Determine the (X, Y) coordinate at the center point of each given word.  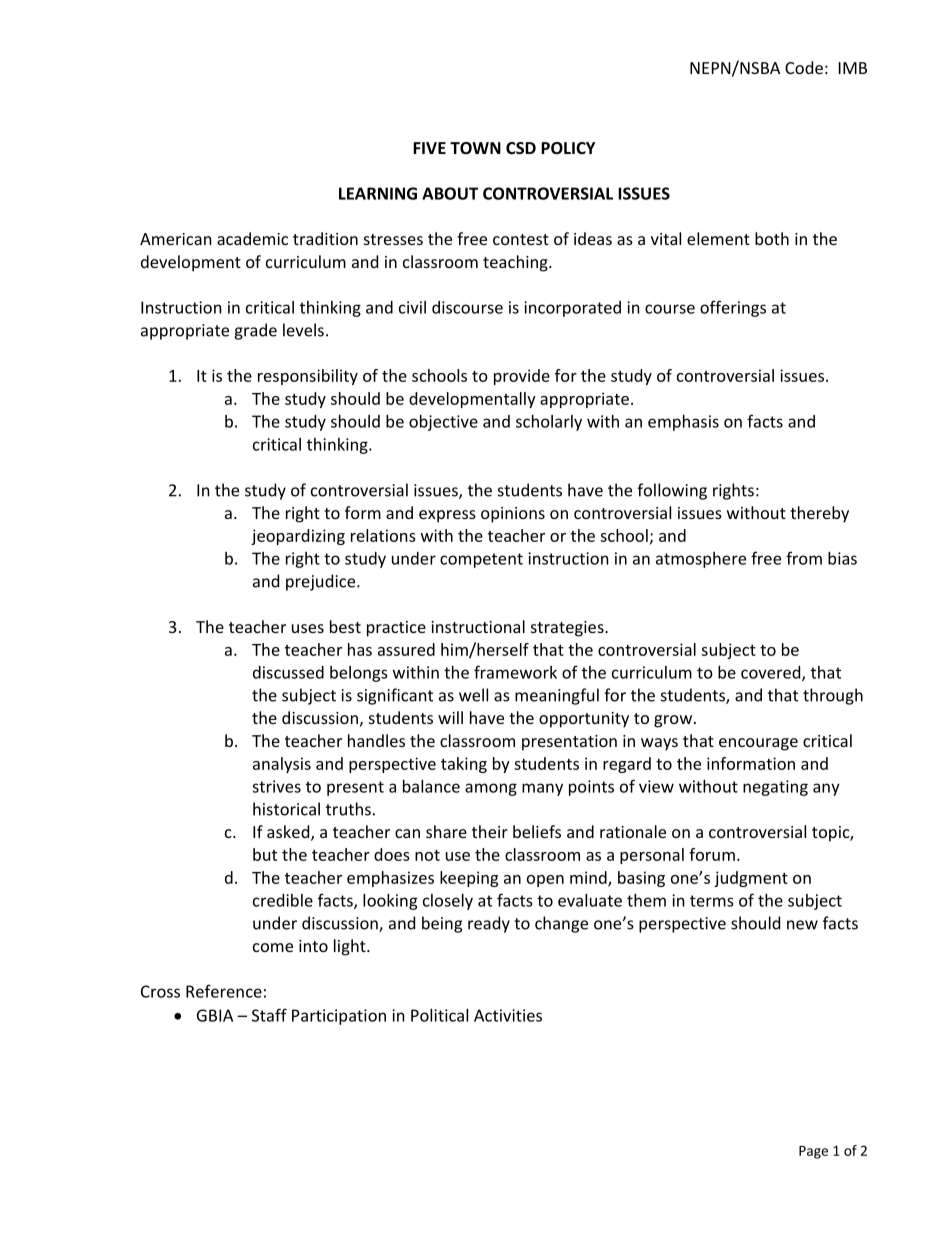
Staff (269, 1015)
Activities (508, 1015)
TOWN (475, 148)
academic (252, 238)
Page (813, 1152)
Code (804, 67)
